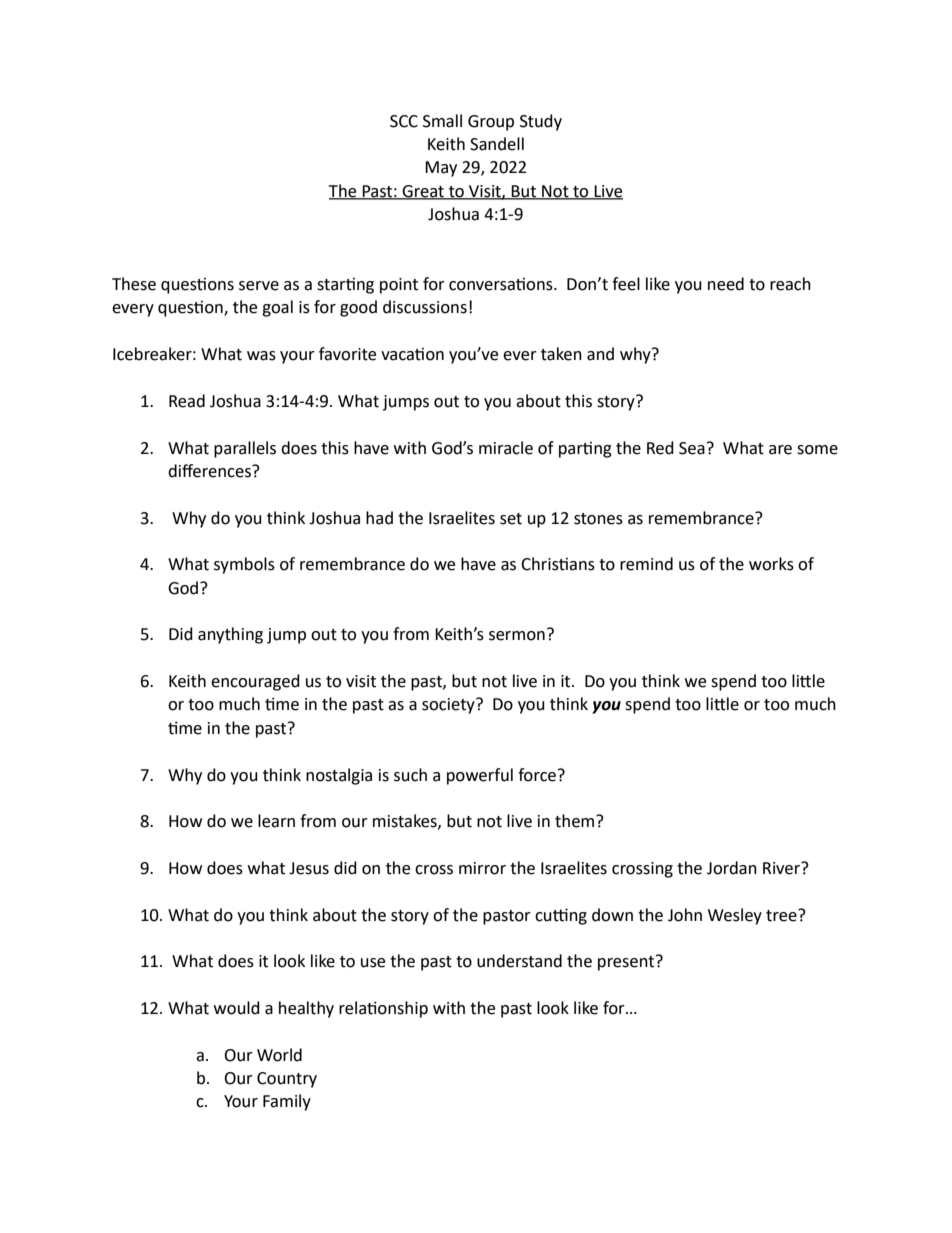 The image size is (952, 1233). What do you see at coordinates (726, 284) in the document?
I see `need` at bounding box center [726, 284].
